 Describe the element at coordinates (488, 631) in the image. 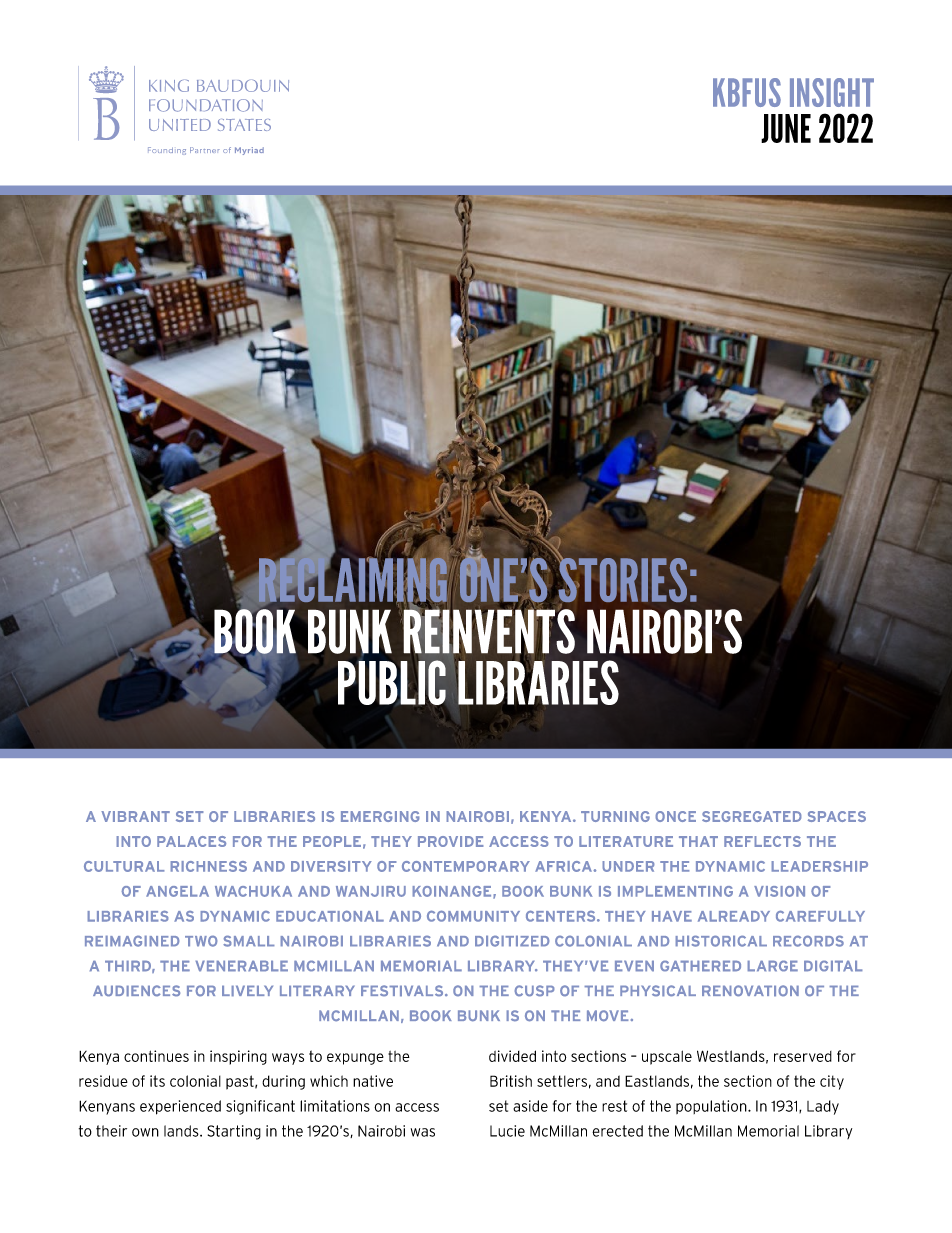

I see `Reinvents` at that location.
